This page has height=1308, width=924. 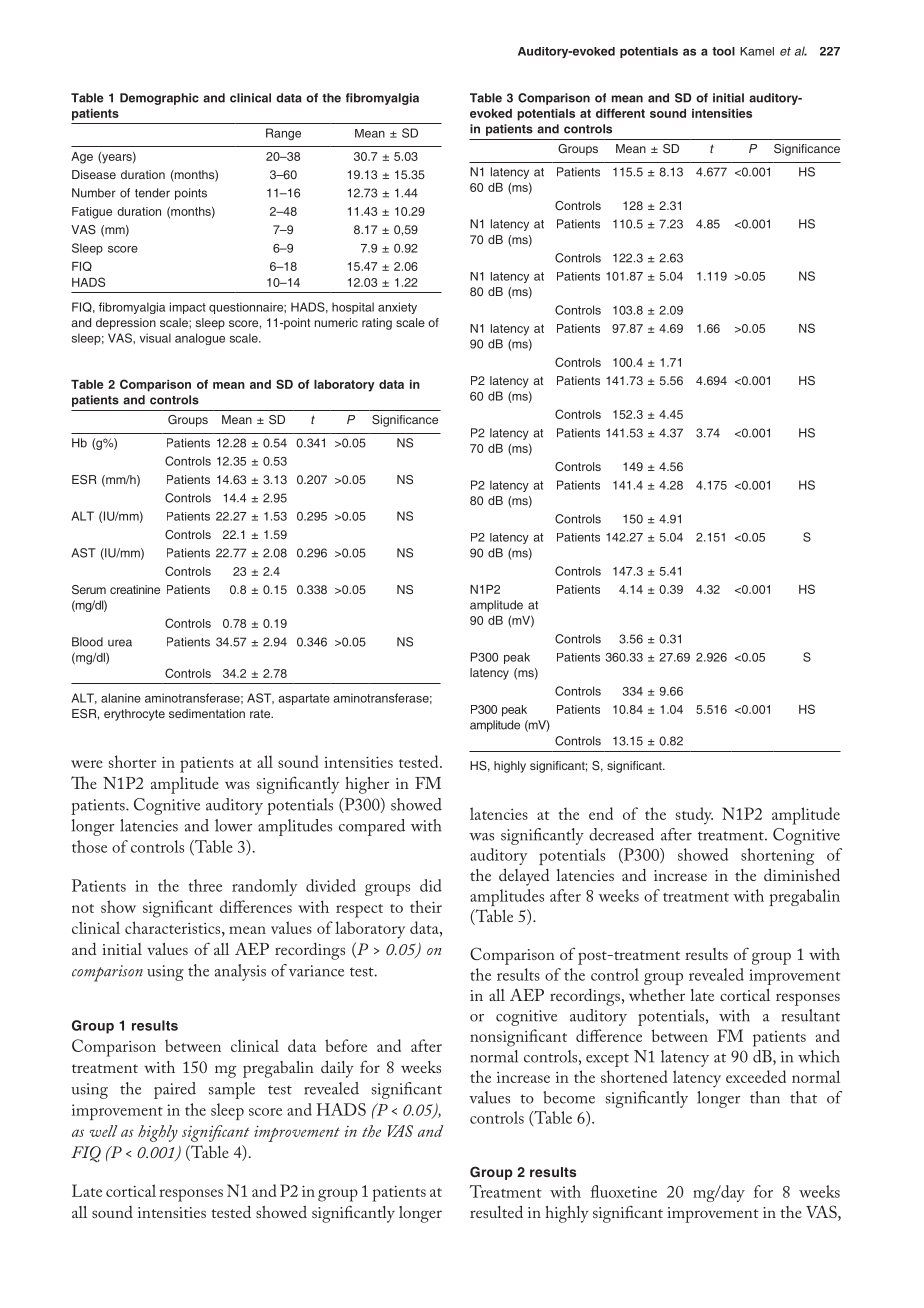 I want to click on rating, so click(x=377, y=324).
